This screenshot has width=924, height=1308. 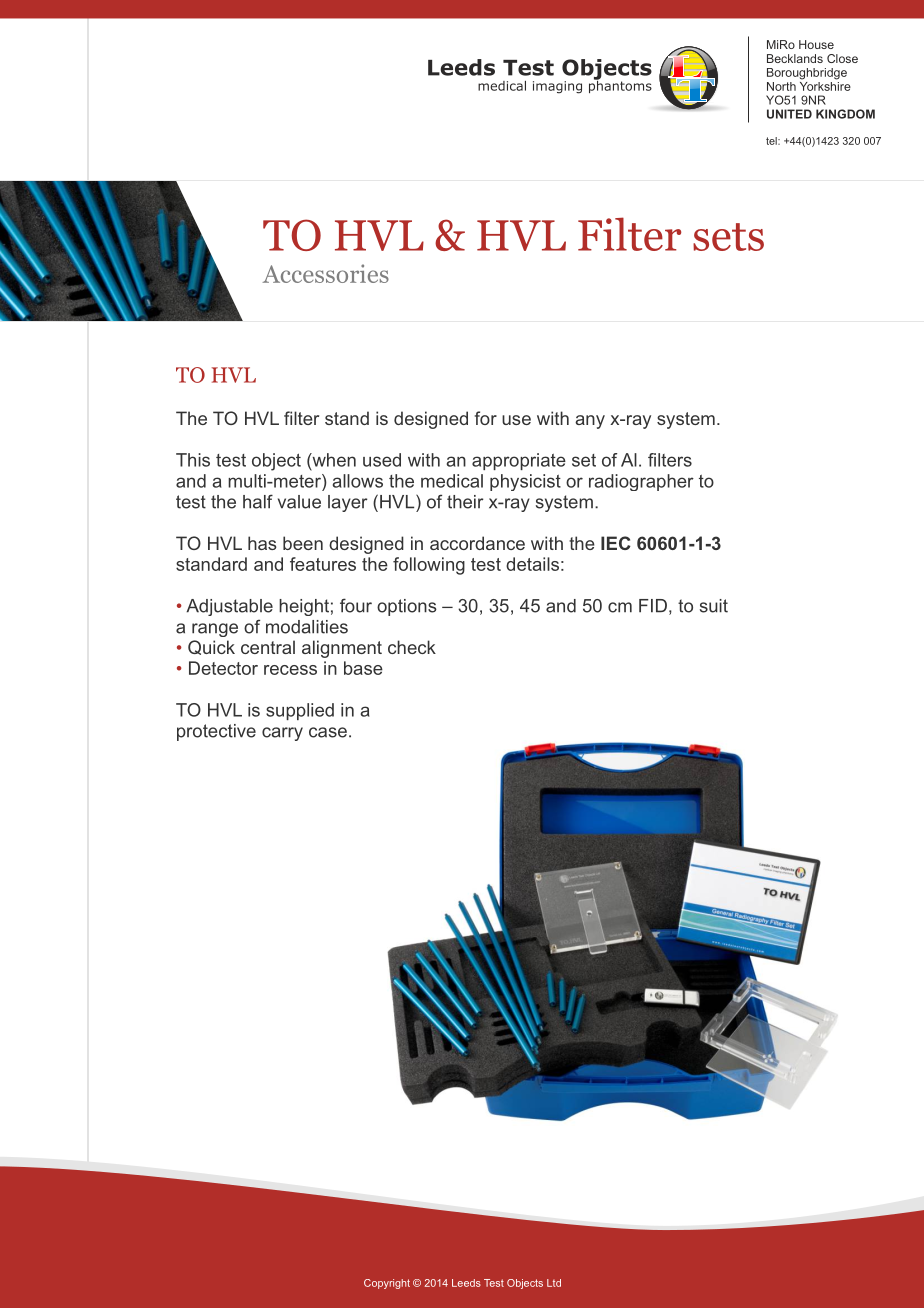 What do you see at coordinates (714, 606) in the screenshot?
I see `suit` at bounding box center [714, 606].
